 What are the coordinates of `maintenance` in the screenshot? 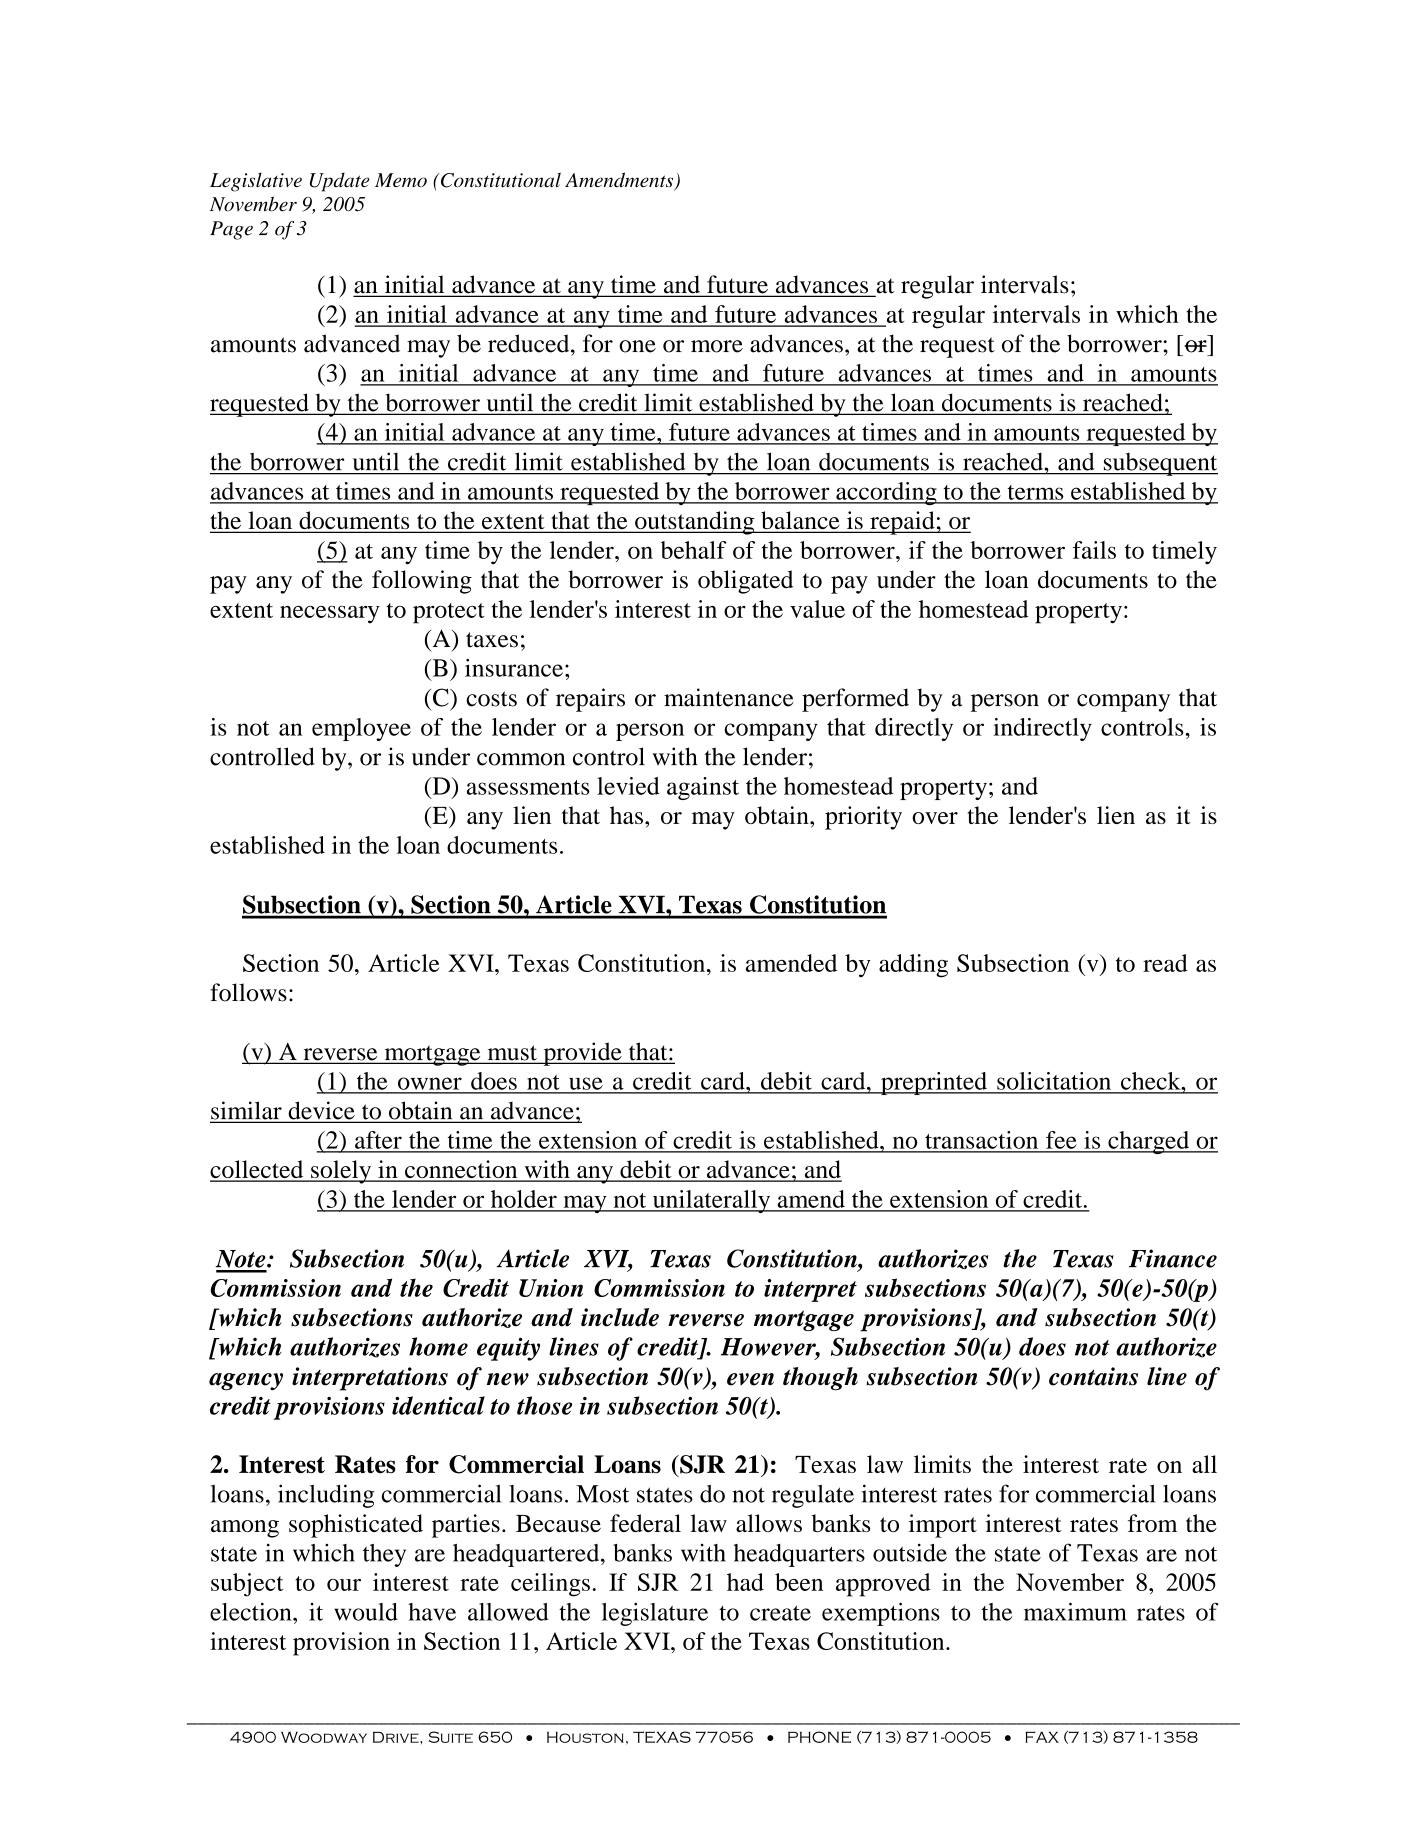 It's located at (729, 697).
